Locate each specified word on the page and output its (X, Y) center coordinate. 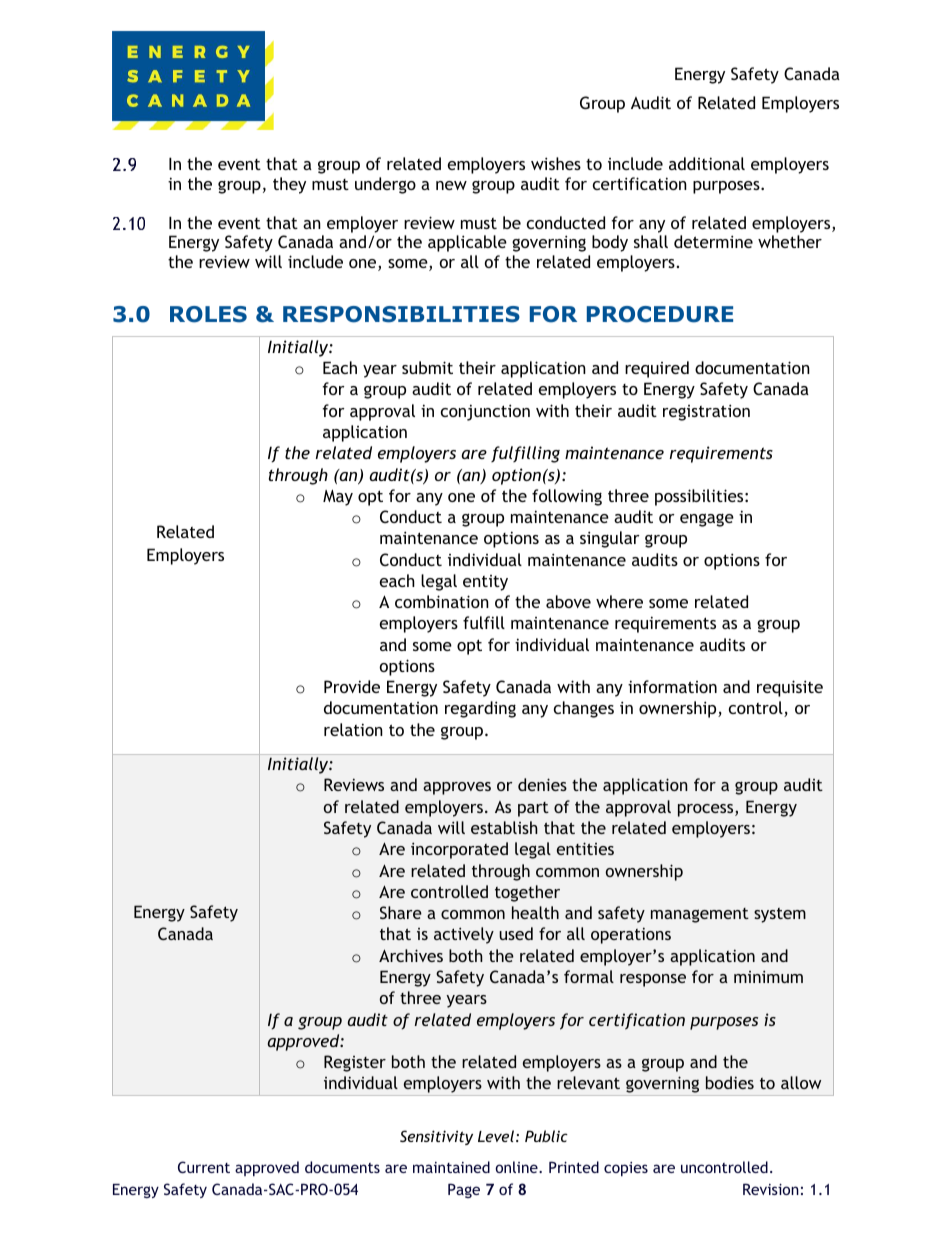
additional (707, 163)
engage (707, 520)
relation (353, 729)
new (451, 185)
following (567, 497)
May (338, 498)
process (707, 810)
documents (342, 1167)
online (517, 1167)
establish (504, 827)
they (289, 185)
